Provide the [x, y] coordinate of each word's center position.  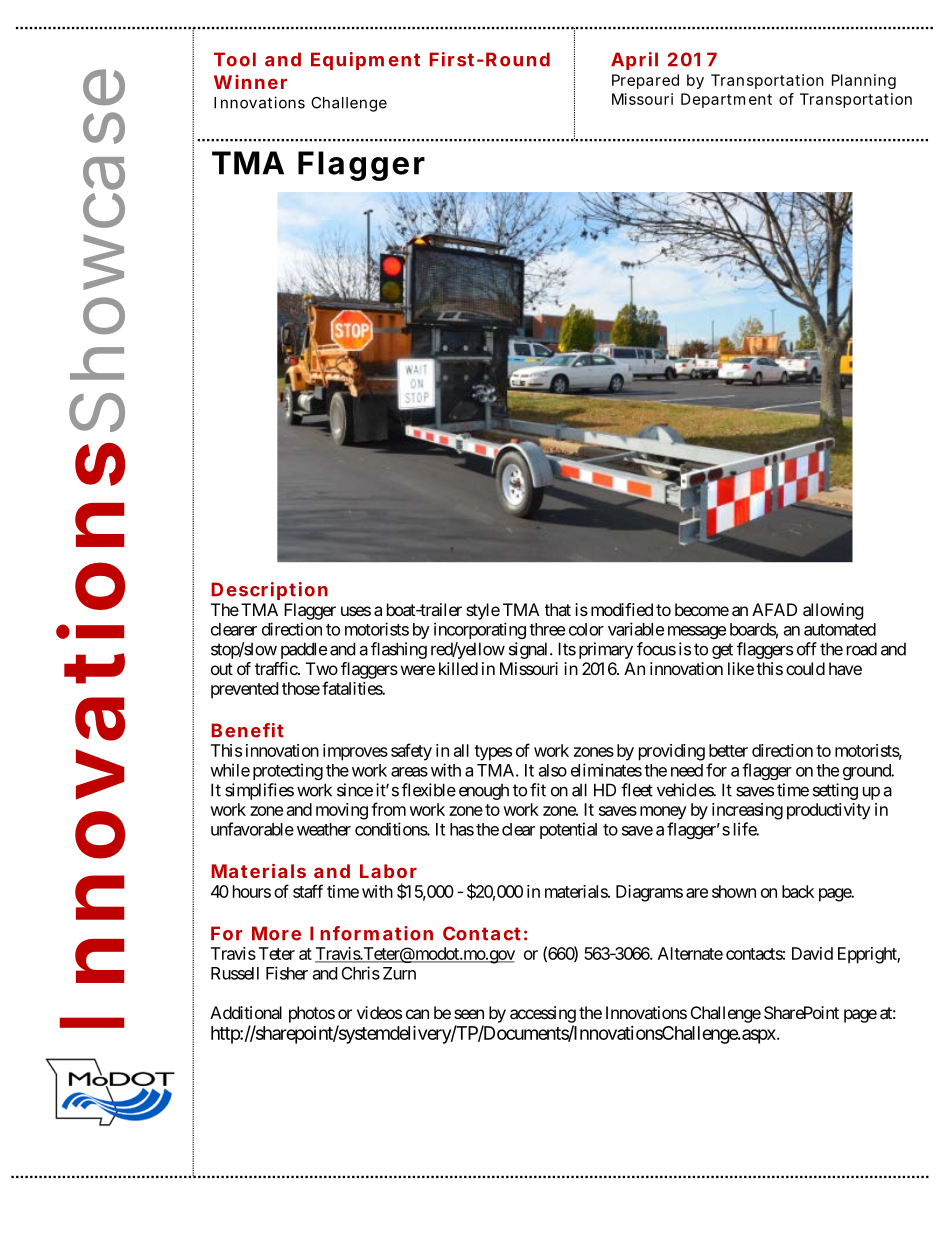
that [558, 609]
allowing [833, 611]
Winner [250, 82]
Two [322, 668]
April [634, 61]
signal [530, 650]
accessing [543, 1014]
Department [726, 100]
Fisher [287, 973]
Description [269, 591]
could [805, 668]
